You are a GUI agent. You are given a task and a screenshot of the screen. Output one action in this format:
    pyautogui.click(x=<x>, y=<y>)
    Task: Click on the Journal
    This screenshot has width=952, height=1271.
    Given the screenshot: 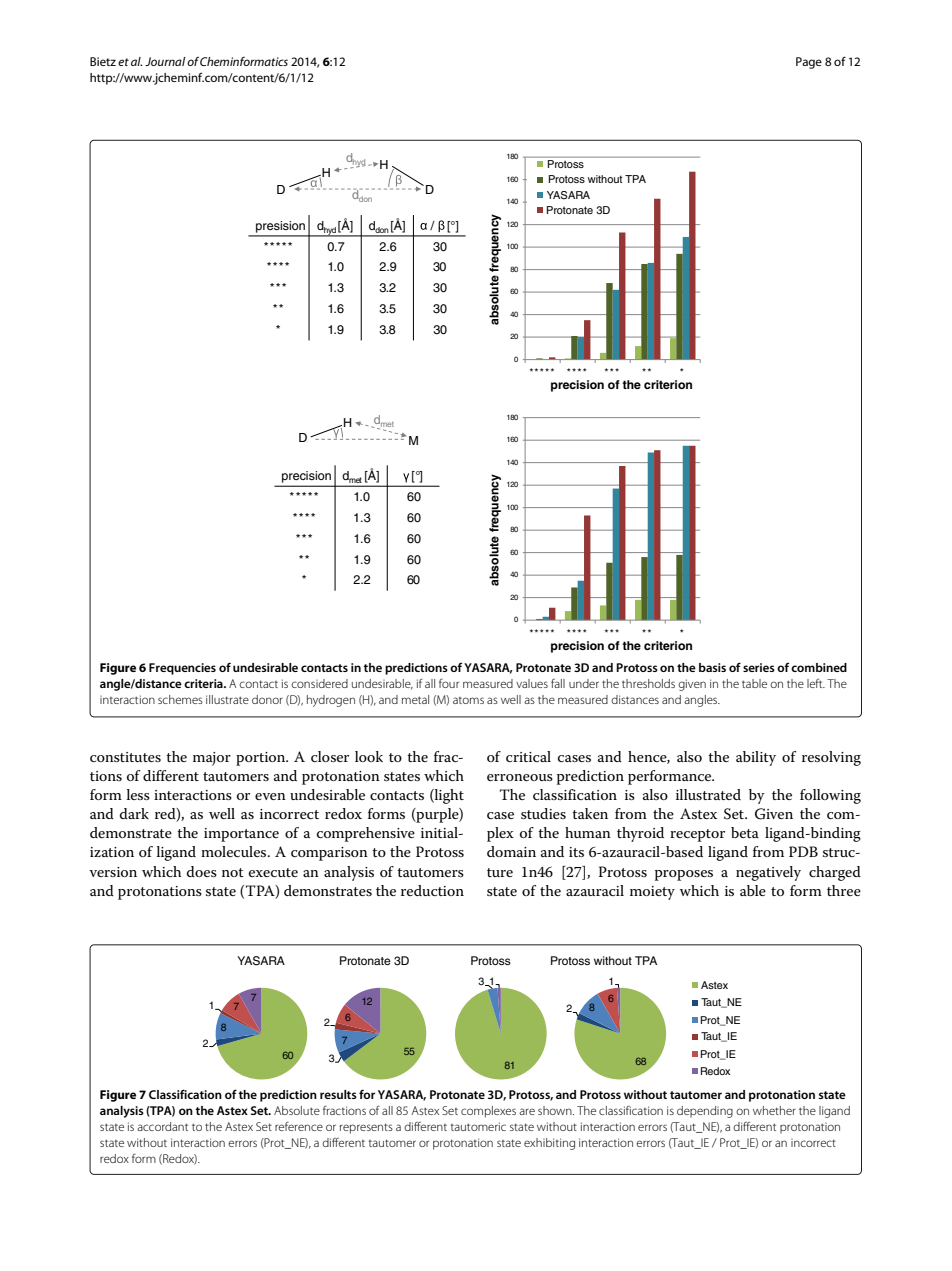 What is the action you would take?
    pyautogui.click(x=165, y=61)
